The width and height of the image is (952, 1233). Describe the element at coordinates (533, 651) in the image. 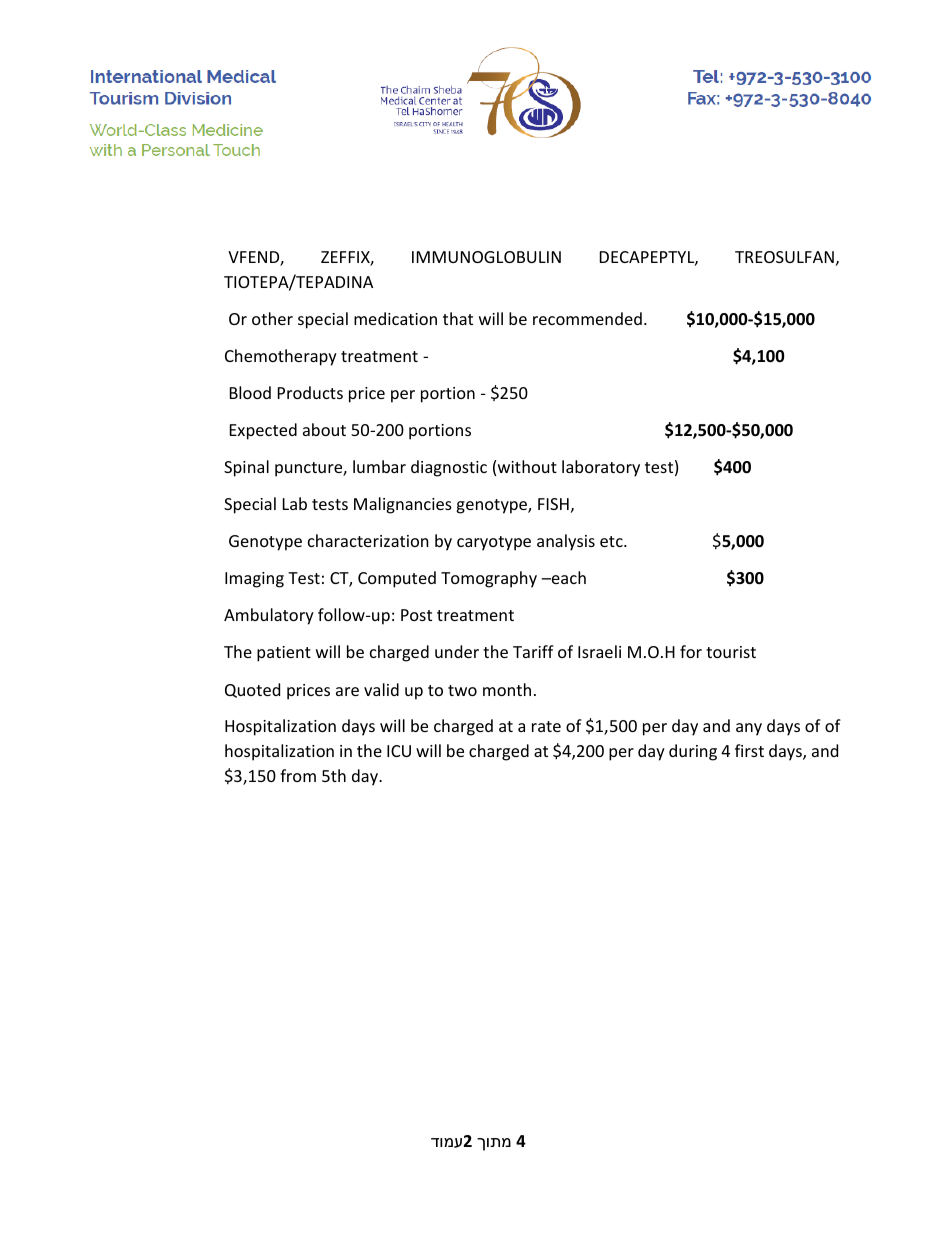

I see `Tariff` at that location.
